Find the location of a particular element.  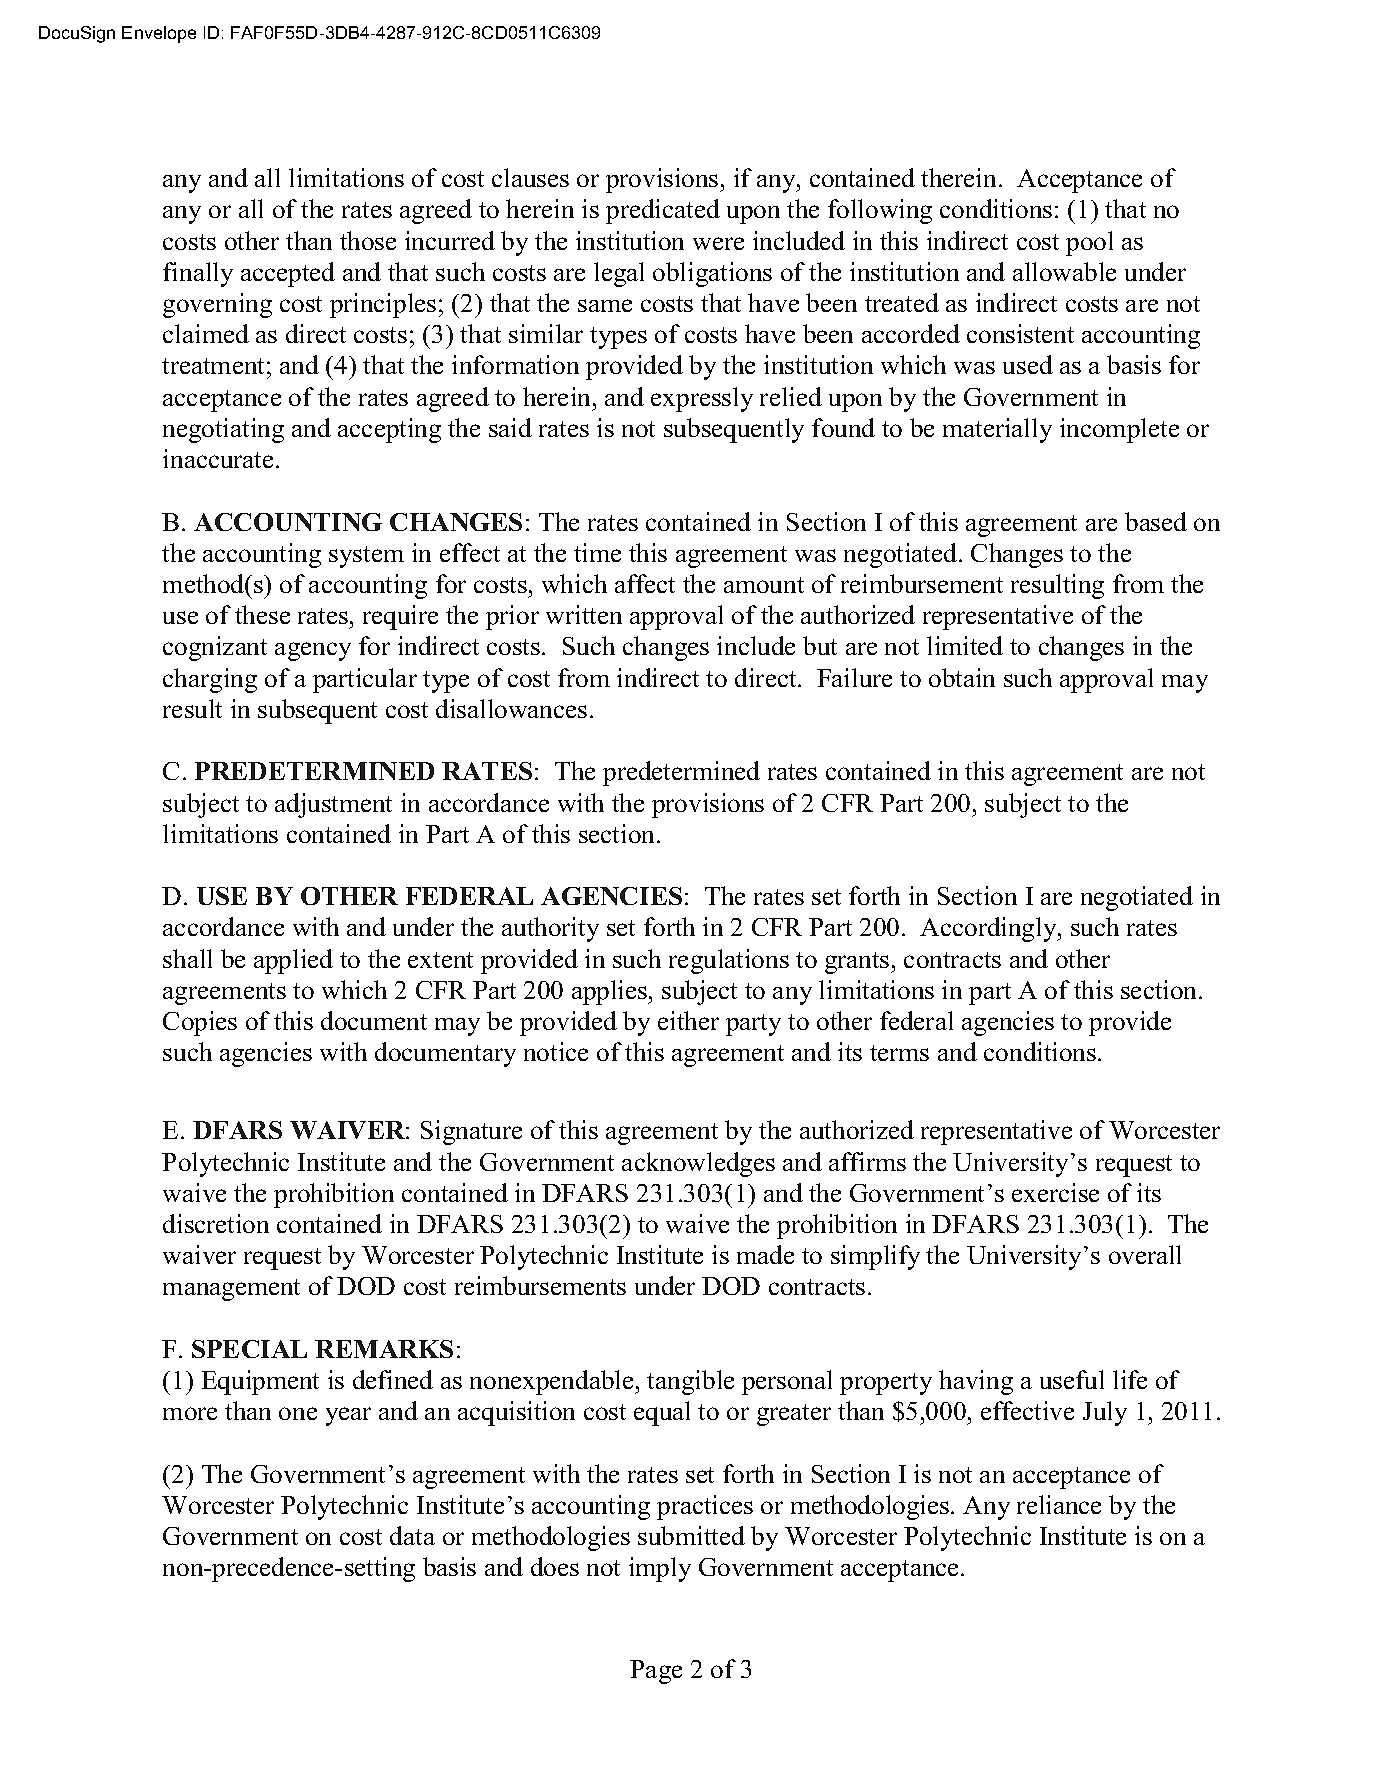

affect is located at coordinates (645, 583).
